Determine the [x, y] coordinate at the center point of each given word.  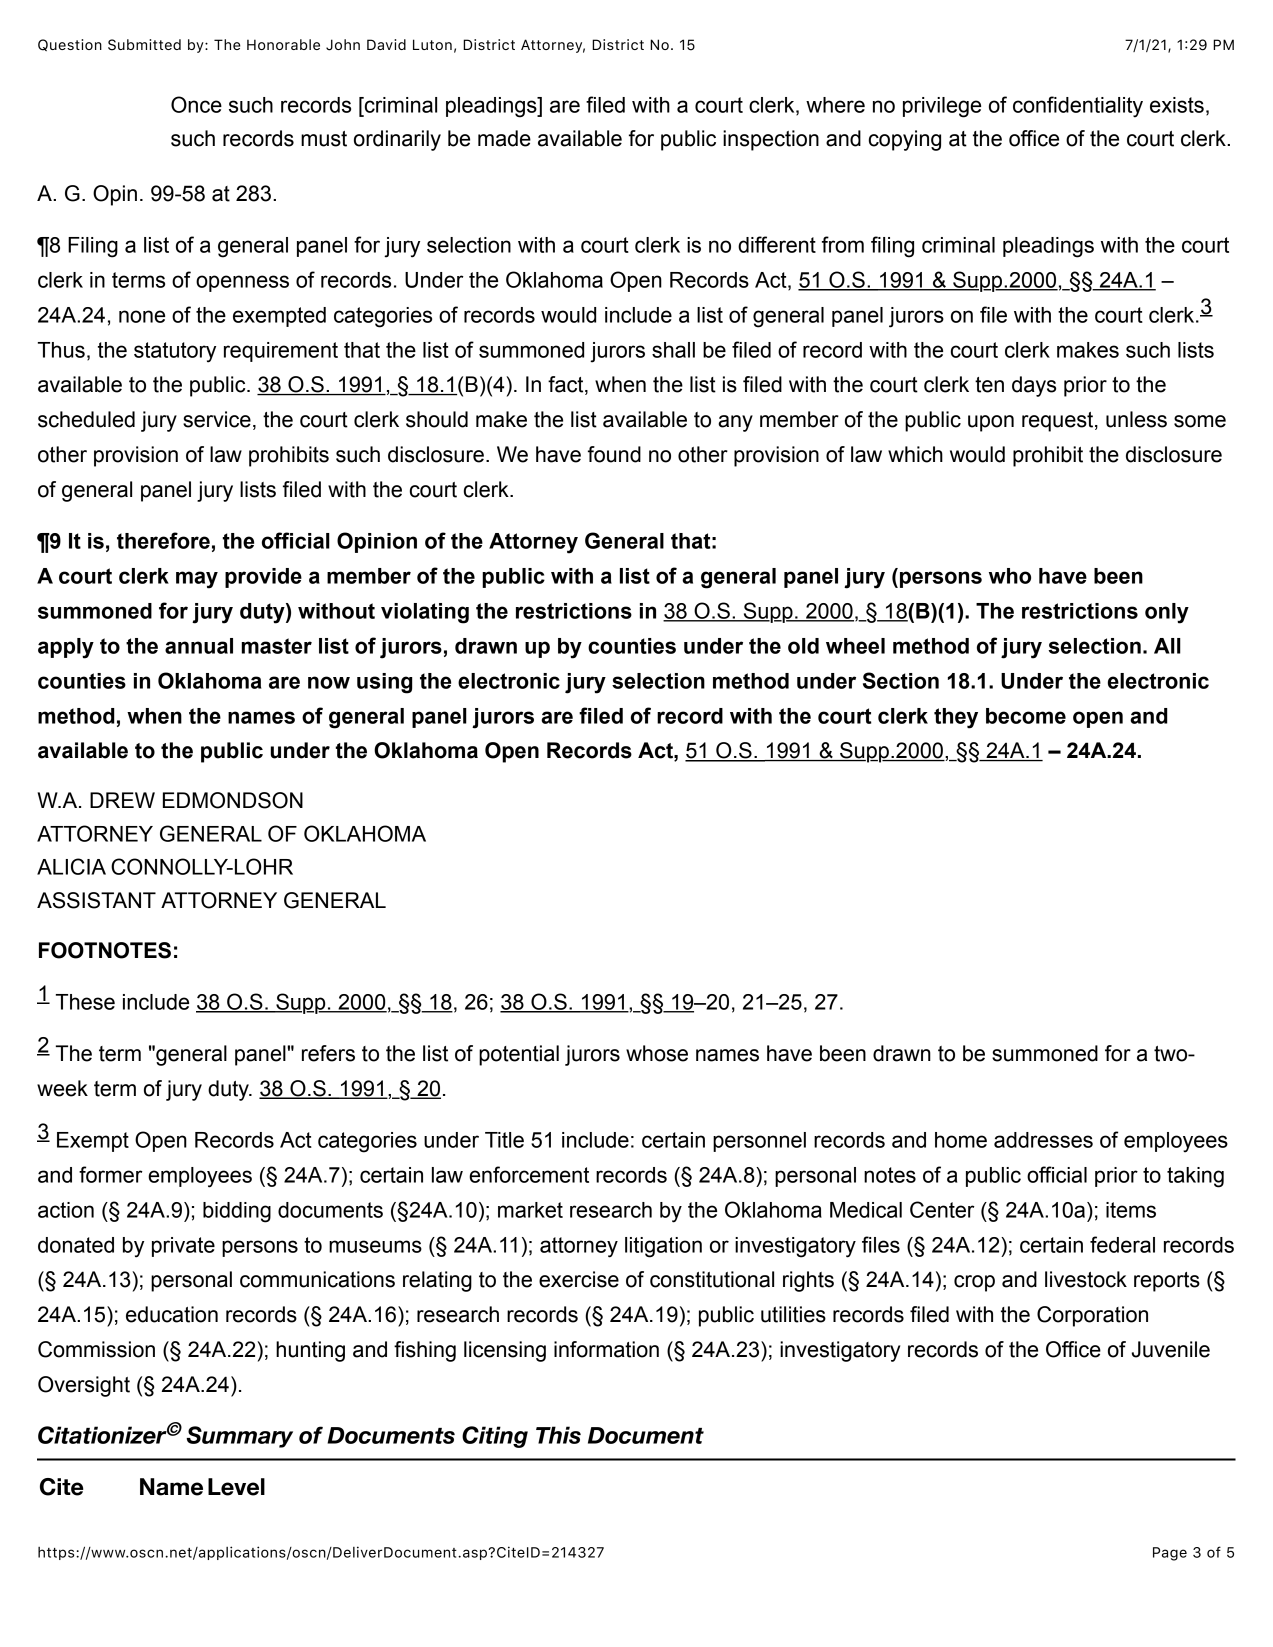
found [614, 454]
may [197, 580]
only [1167, 613]
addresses [1043, 1140]
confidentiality [1078, 107]
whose [657, 1053]
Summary [239, 1437]
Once [196, 104]
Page [1170, 1554]
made [504, 138]
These [85, 1002]
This [558, 1435]
